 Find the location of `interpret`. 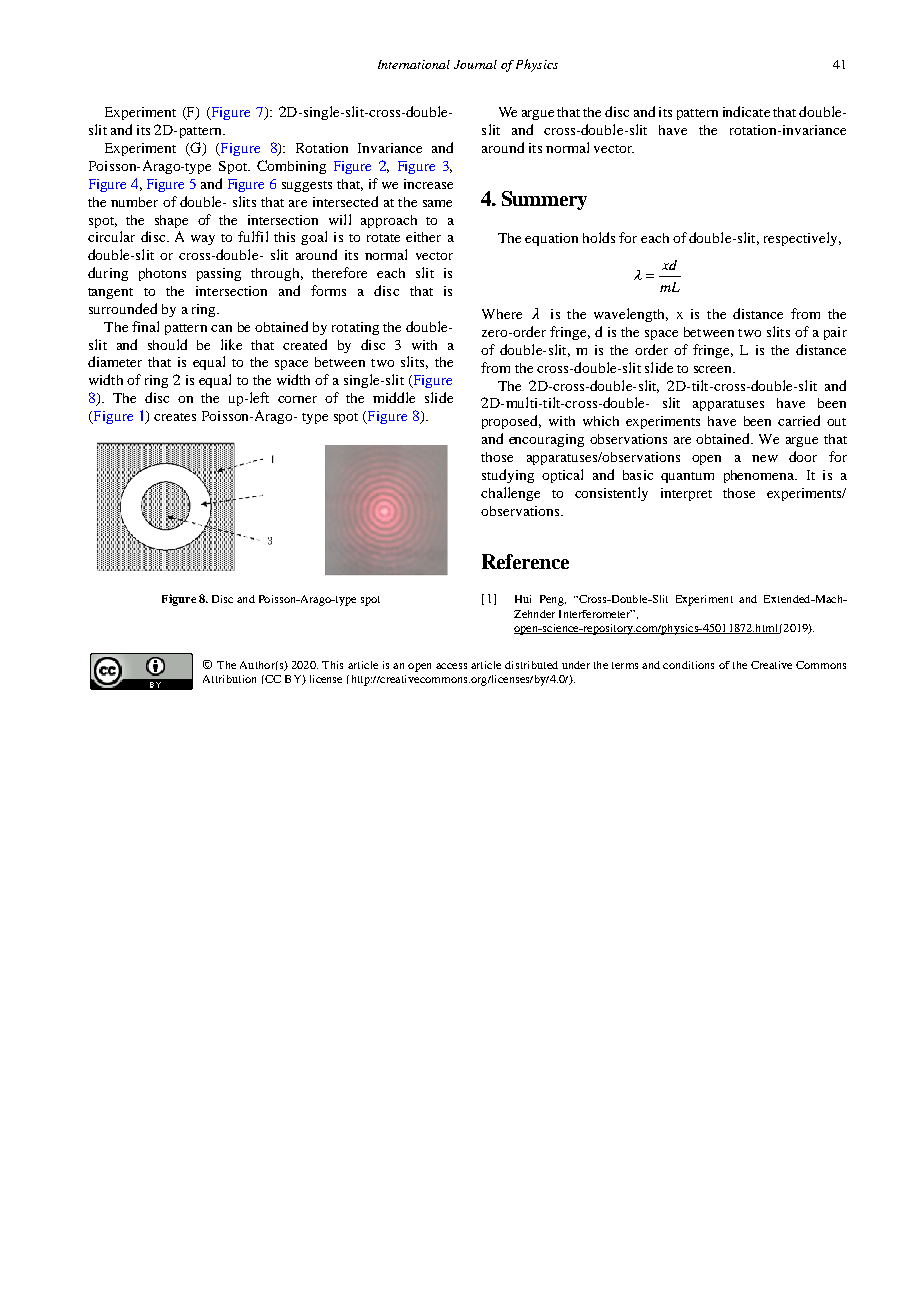

interpret is located at coordinates (686, 494).
